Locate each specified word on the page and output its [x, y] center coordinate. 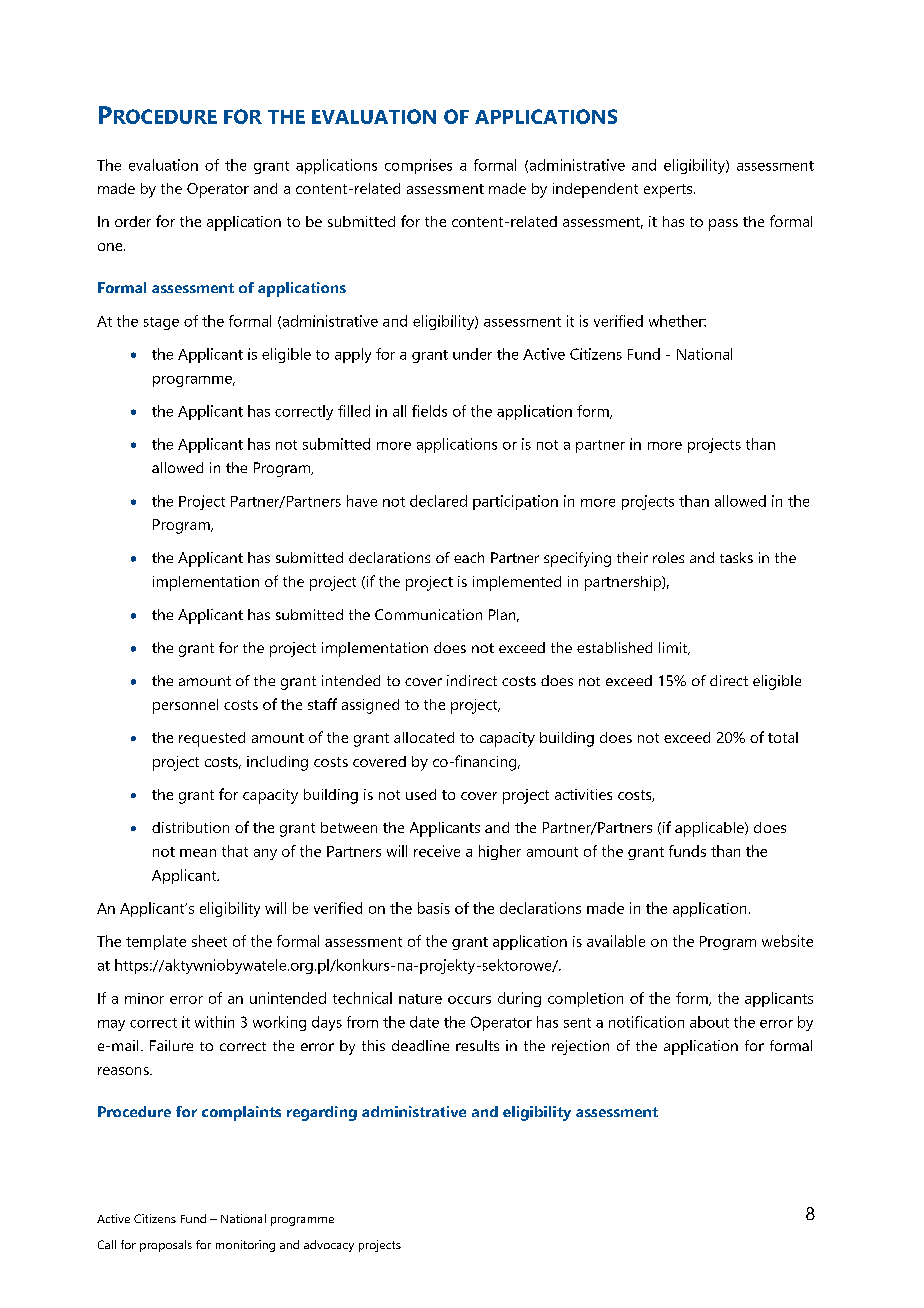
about [709, 1022]
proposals [166, 1246]
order [133, 221]
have [362, 501]
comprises [418, 166]
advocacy [329, 1246]
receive [437, 851]
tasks [736, 557]
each [469, 557]
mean [198, 853]
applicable [710, 829]
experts [669, 191]
